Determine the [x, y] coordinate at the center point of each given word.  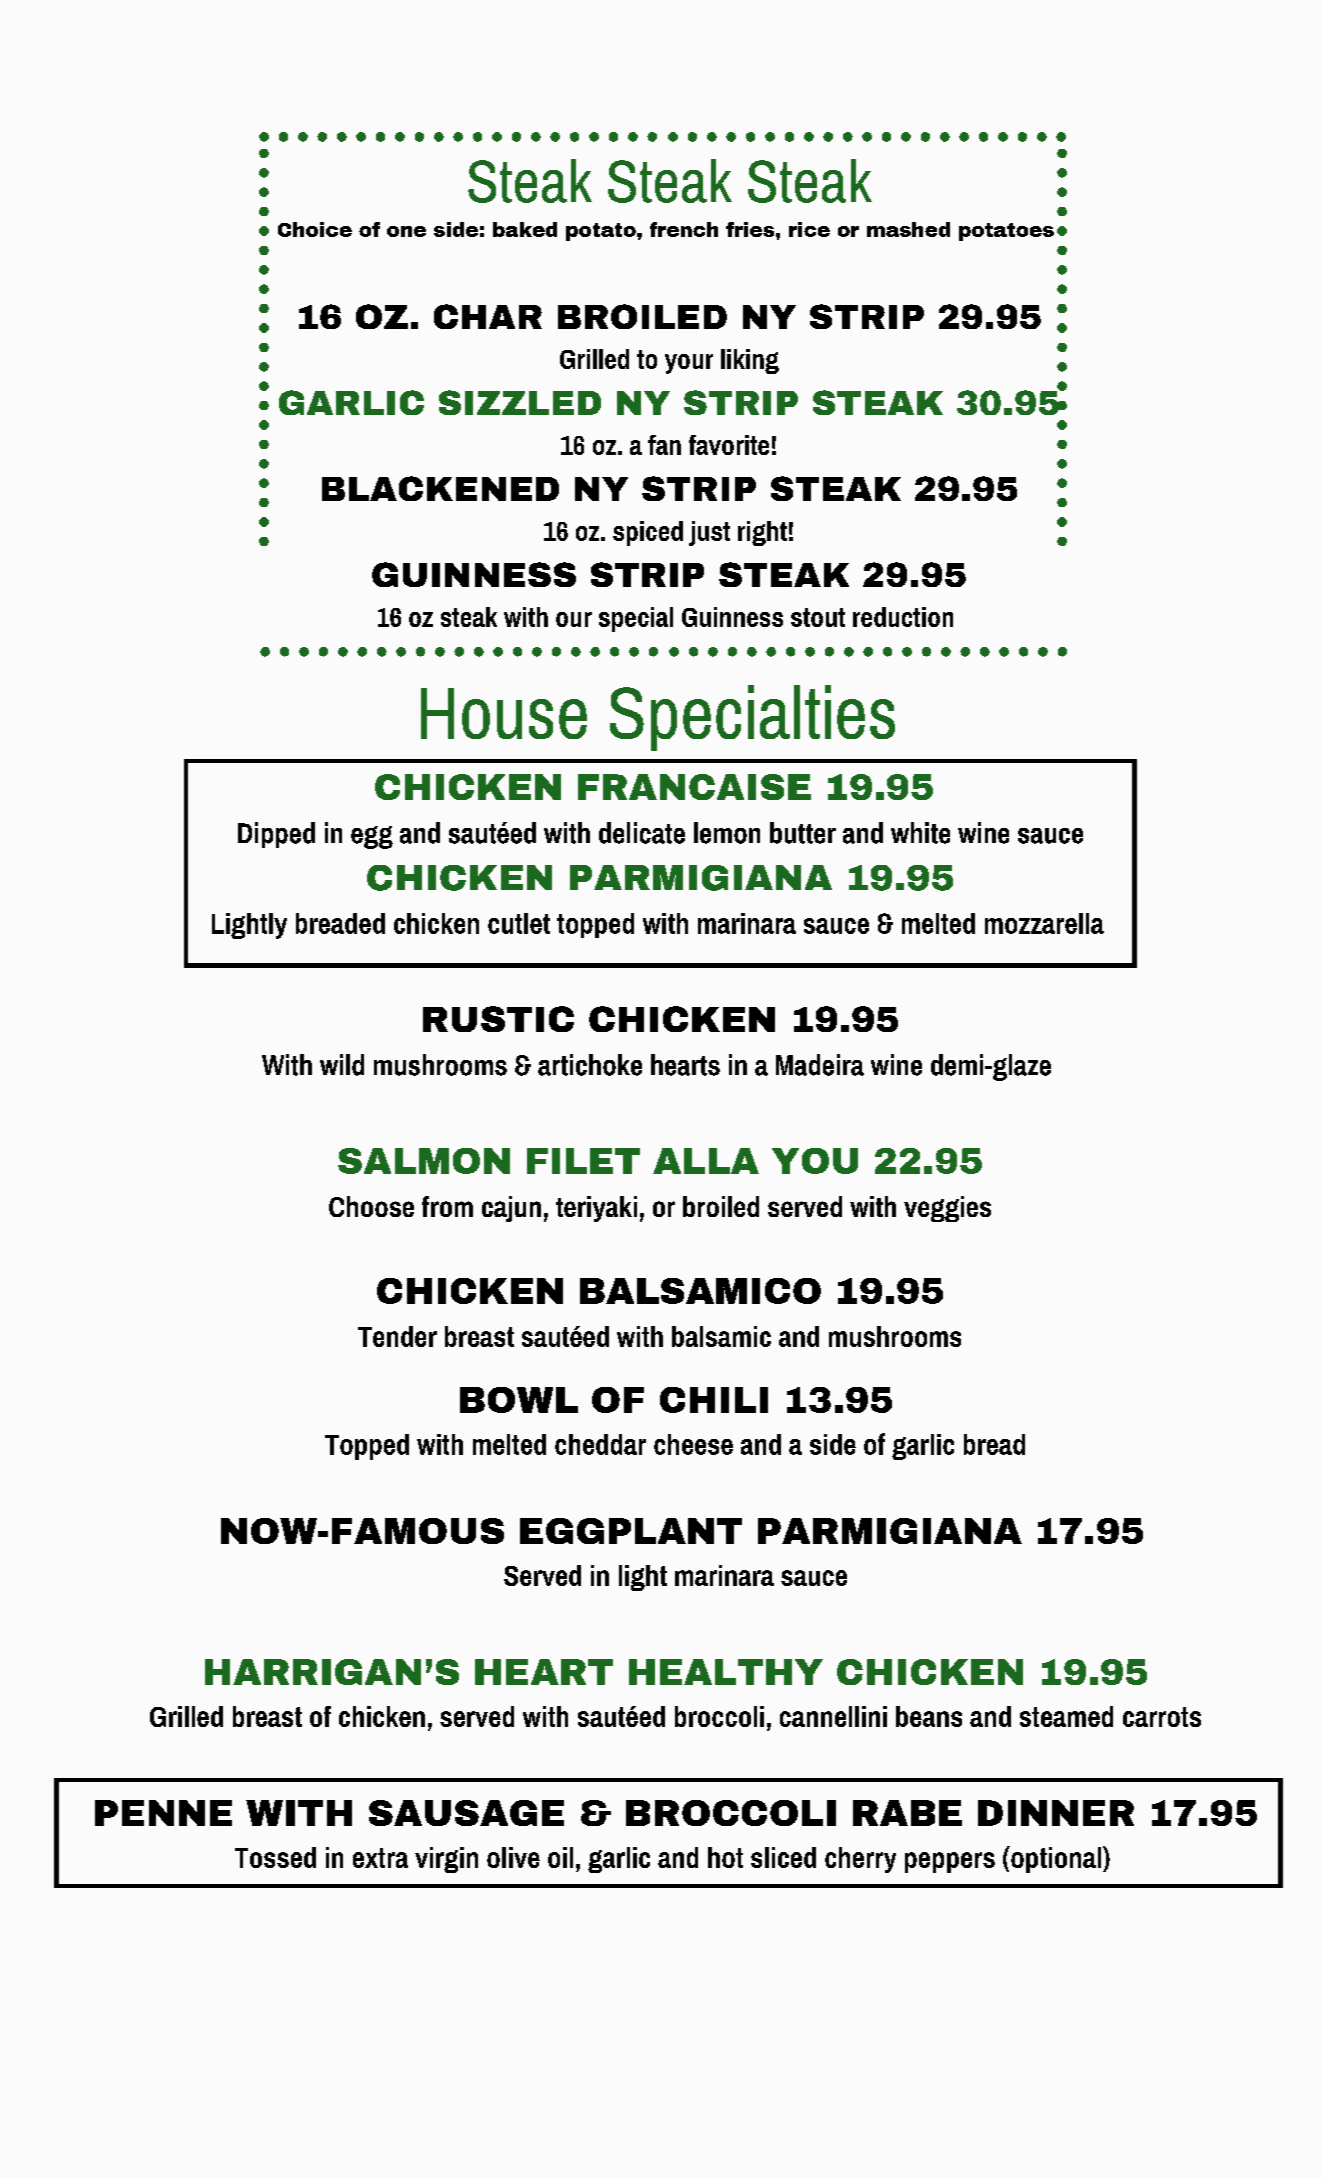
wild [342, 1065]
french [684, 229]
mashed [908, 229]
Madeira [820, 1065]
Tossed [275, 1857]
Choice [315, 229]
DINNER [1056, 1813]
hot [725, 1857]
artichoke [590, 1065]
